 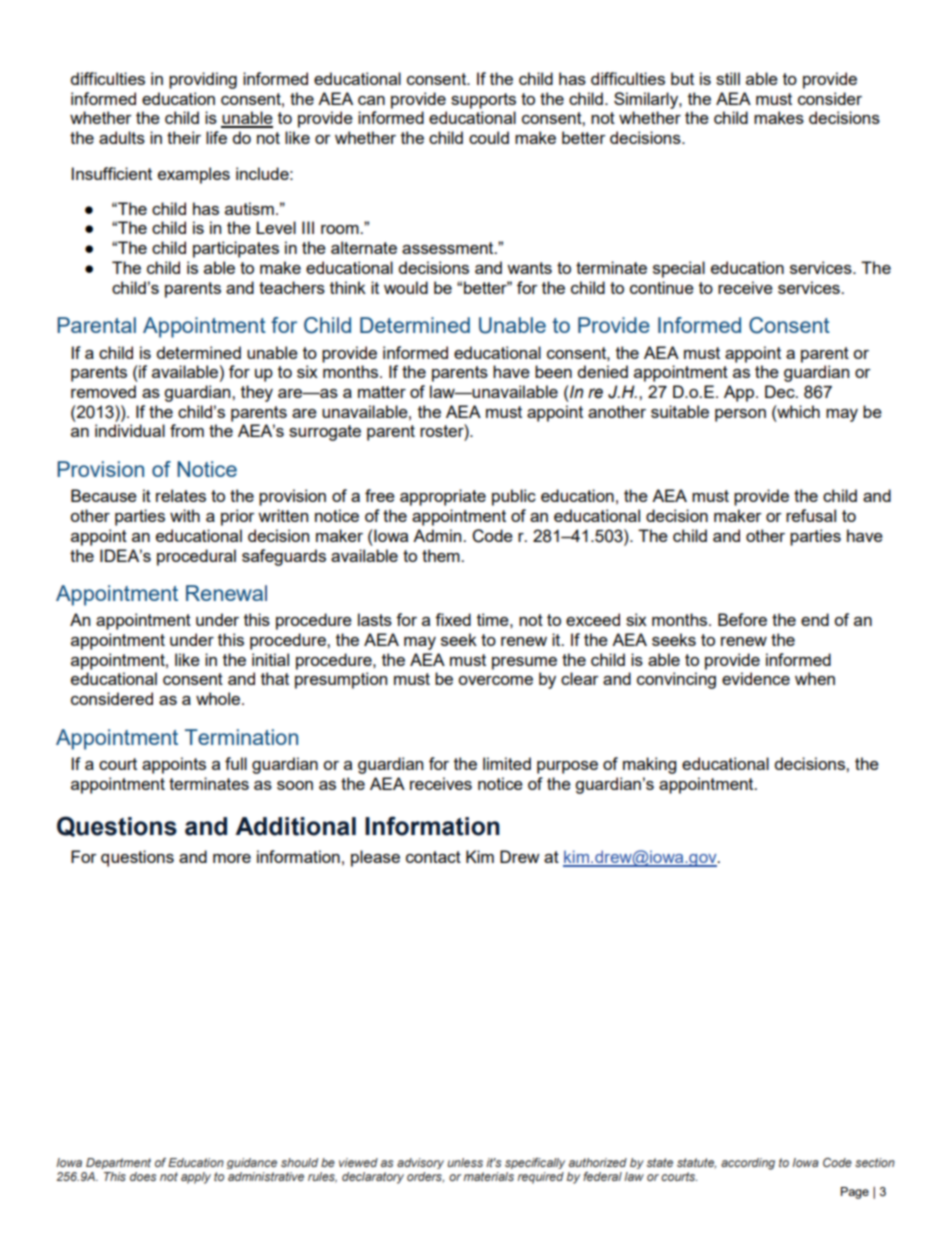 I want to click on end, so click(x=815, y=619).
